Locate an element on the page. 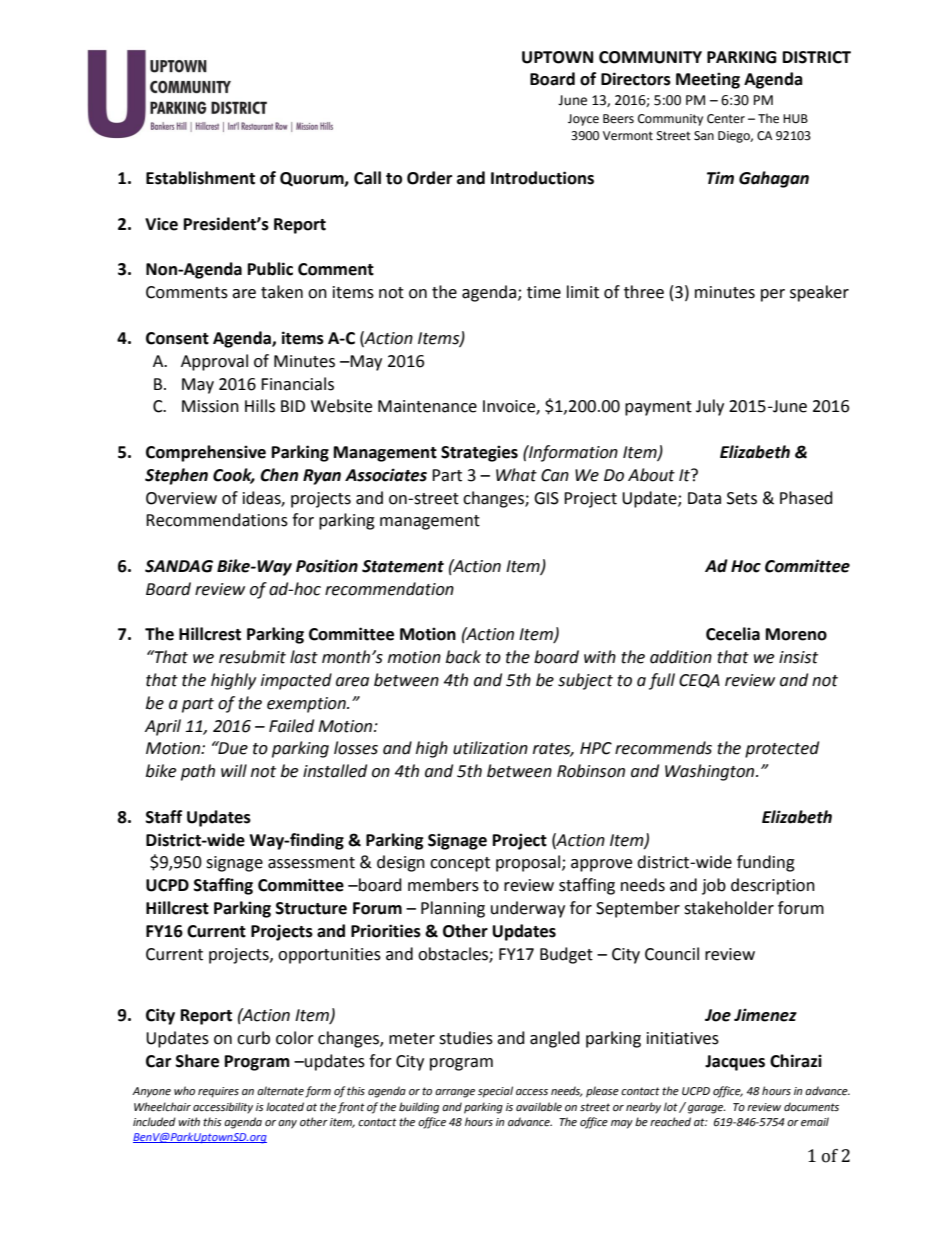 The image size is (952, 1233). Establishment is located at coordinates (200, 178).
